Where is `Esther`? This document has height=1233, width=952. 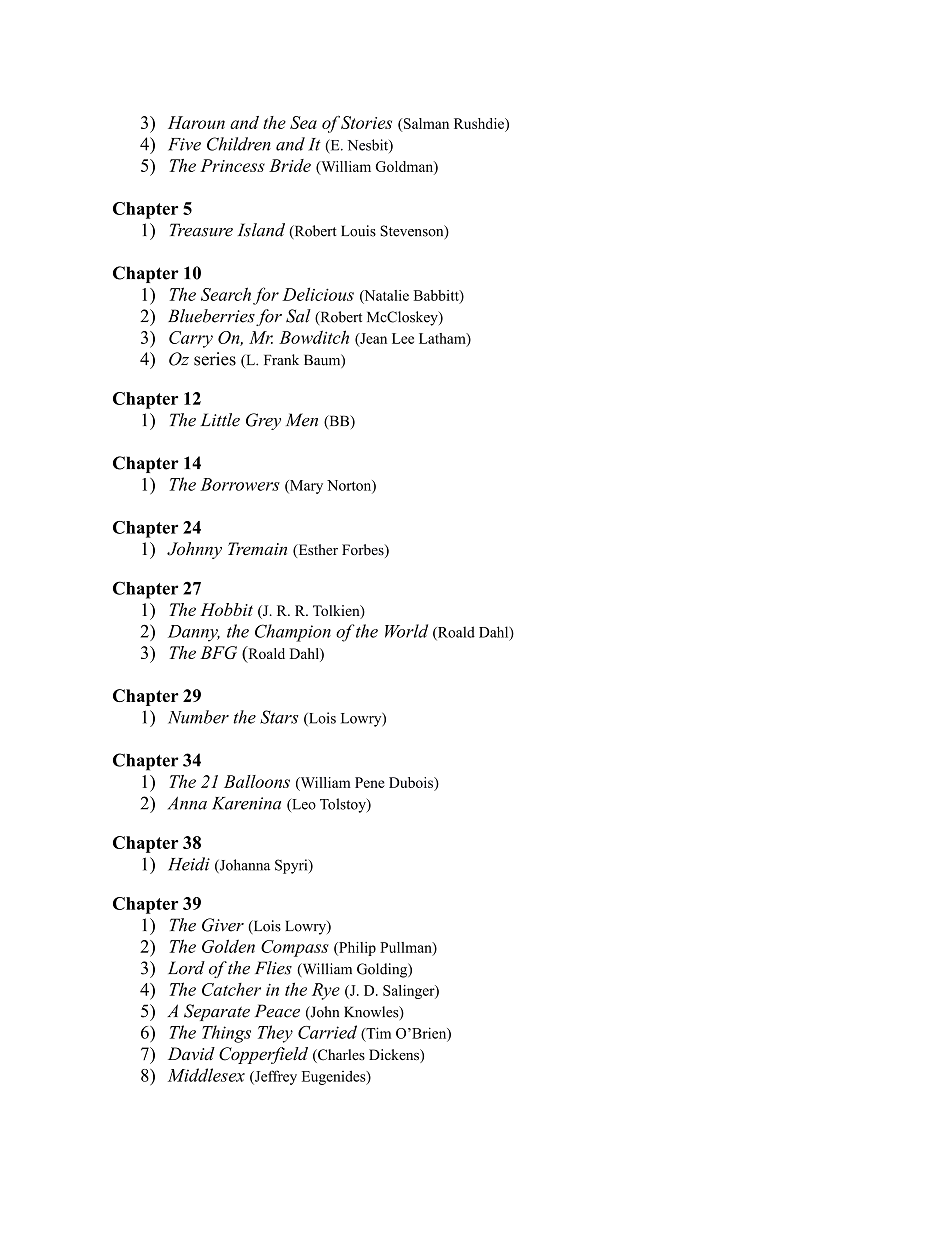 Esther is located at coordinates (317, 551).
